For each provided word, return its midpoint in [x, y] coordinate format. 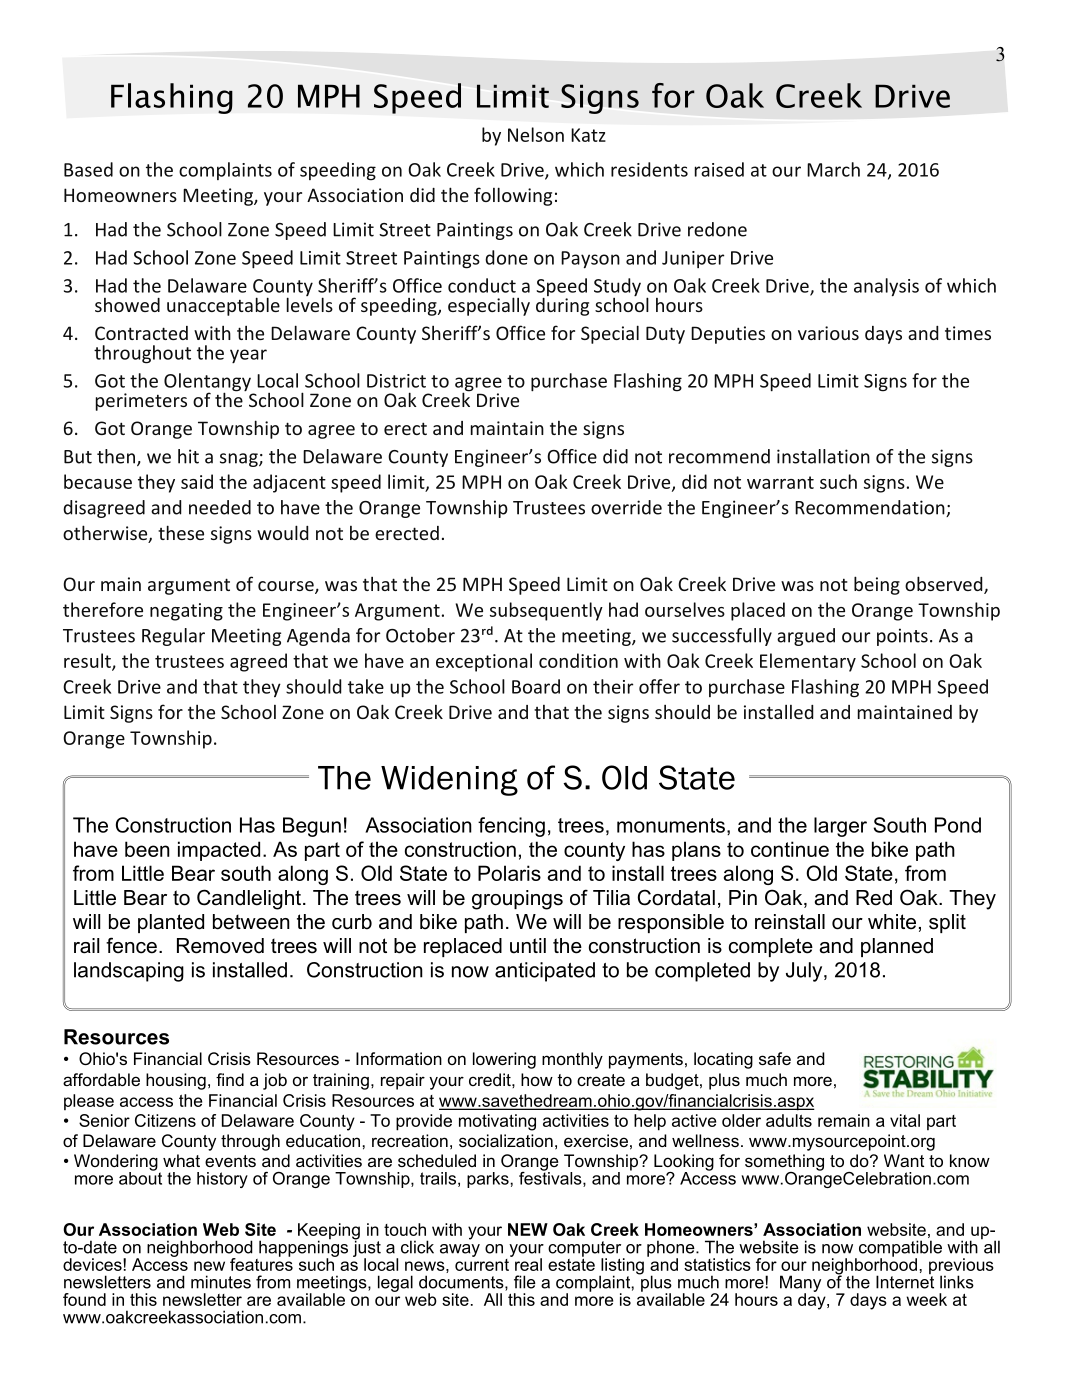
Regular [173, 637]
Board [536, 686]
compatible [899, 1249]
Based [88, 169]
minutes [221, 1282]
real [528, 1264]
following [513, 196]
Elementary [808, 662]
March [833, 169]
